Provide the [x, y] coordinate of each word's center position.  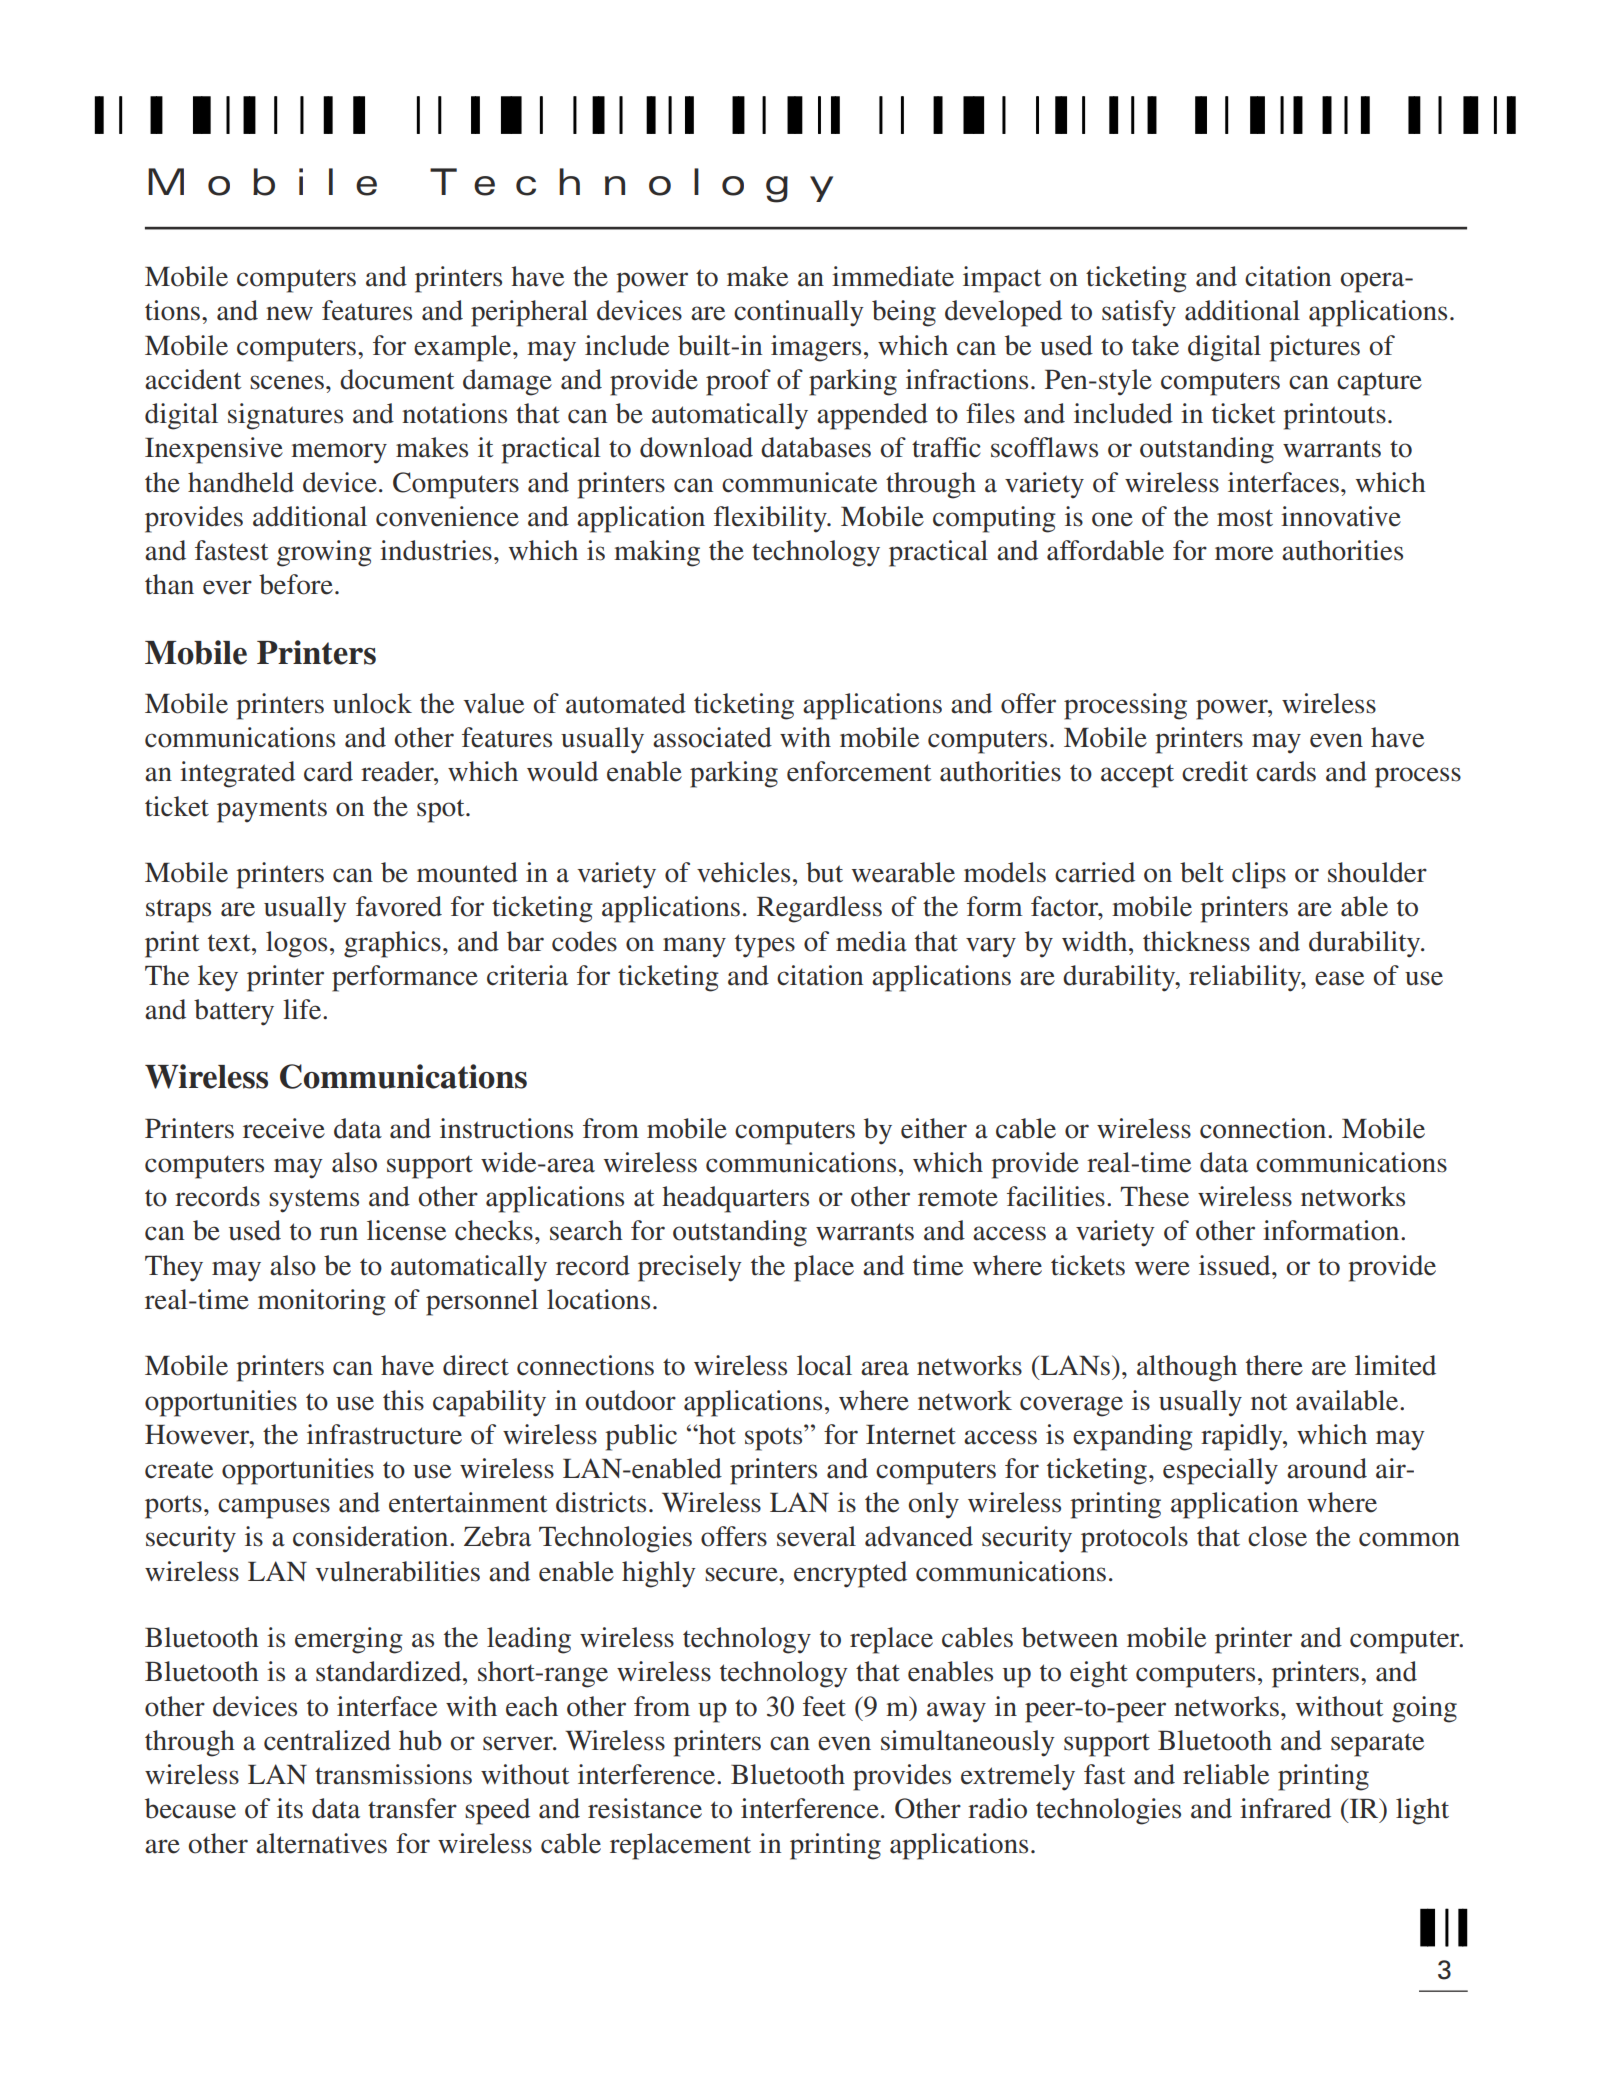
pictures [1314, 348]
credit [1215, 771]
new [289, 313]
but [824, 872]
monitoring [322, 1302]
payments [272, 811]
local [824, 1365]
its [290, 1808]
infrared [1285, 1808]
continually [799, 313]
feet [824, 1706]
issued [1236, 1265]
